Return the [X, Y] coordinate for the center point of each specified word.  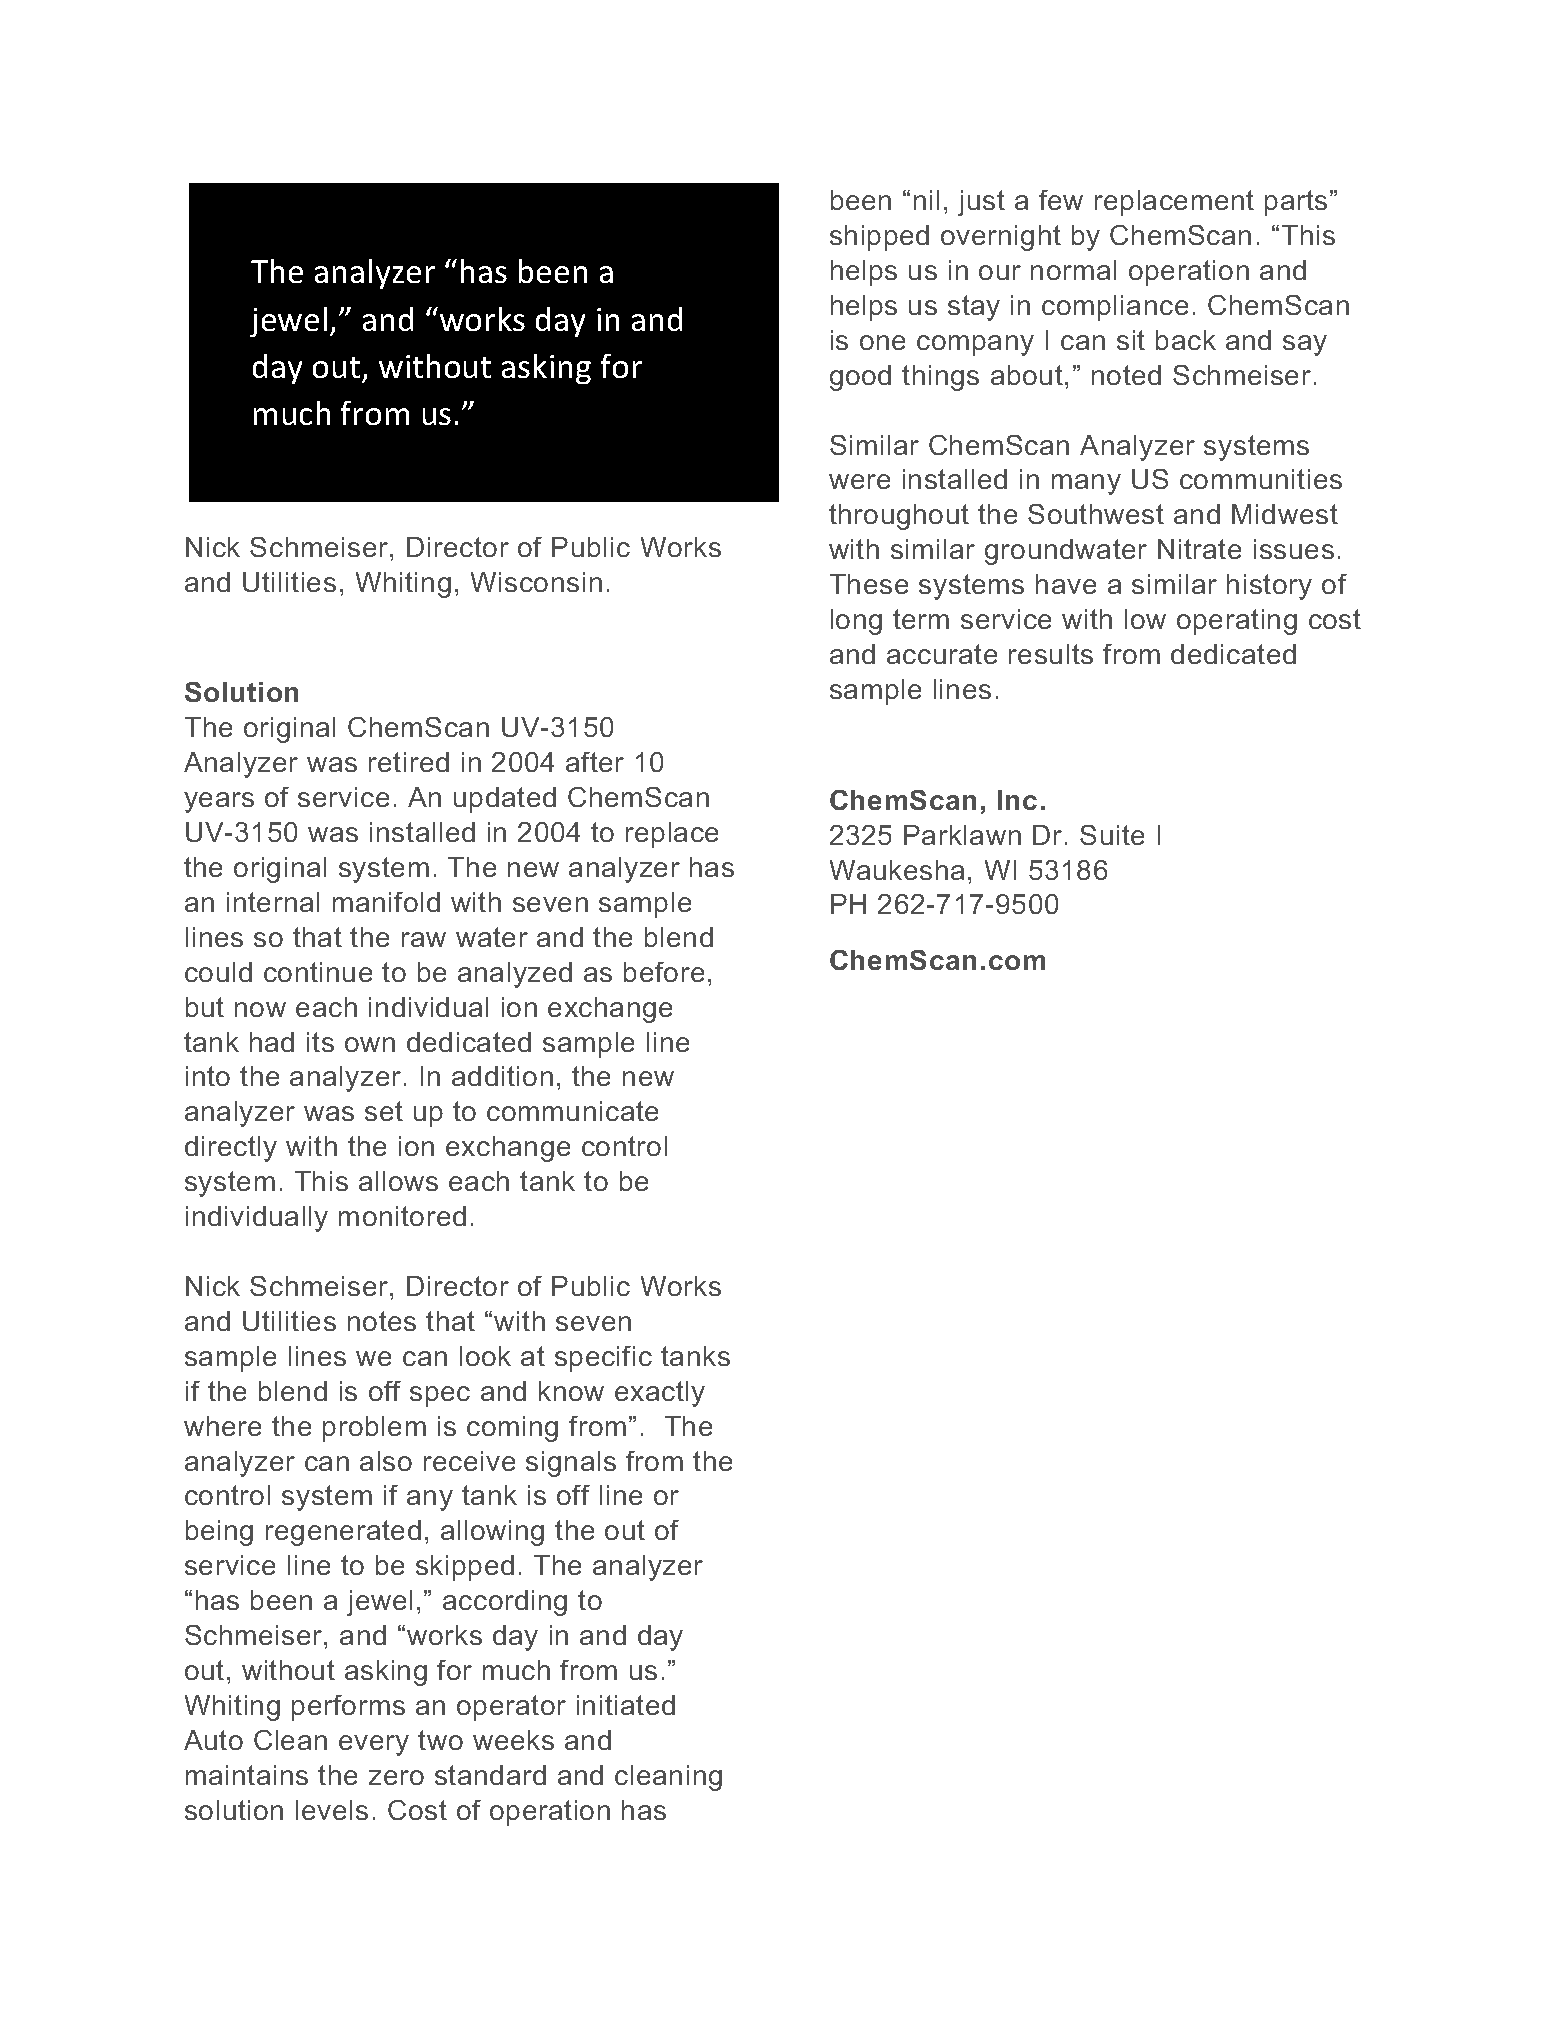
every [374, 1745]
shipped [879, 238]
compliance [1115, 308]
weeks [513, 1740]
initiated [626, 1705]
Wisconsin [536, 582]
